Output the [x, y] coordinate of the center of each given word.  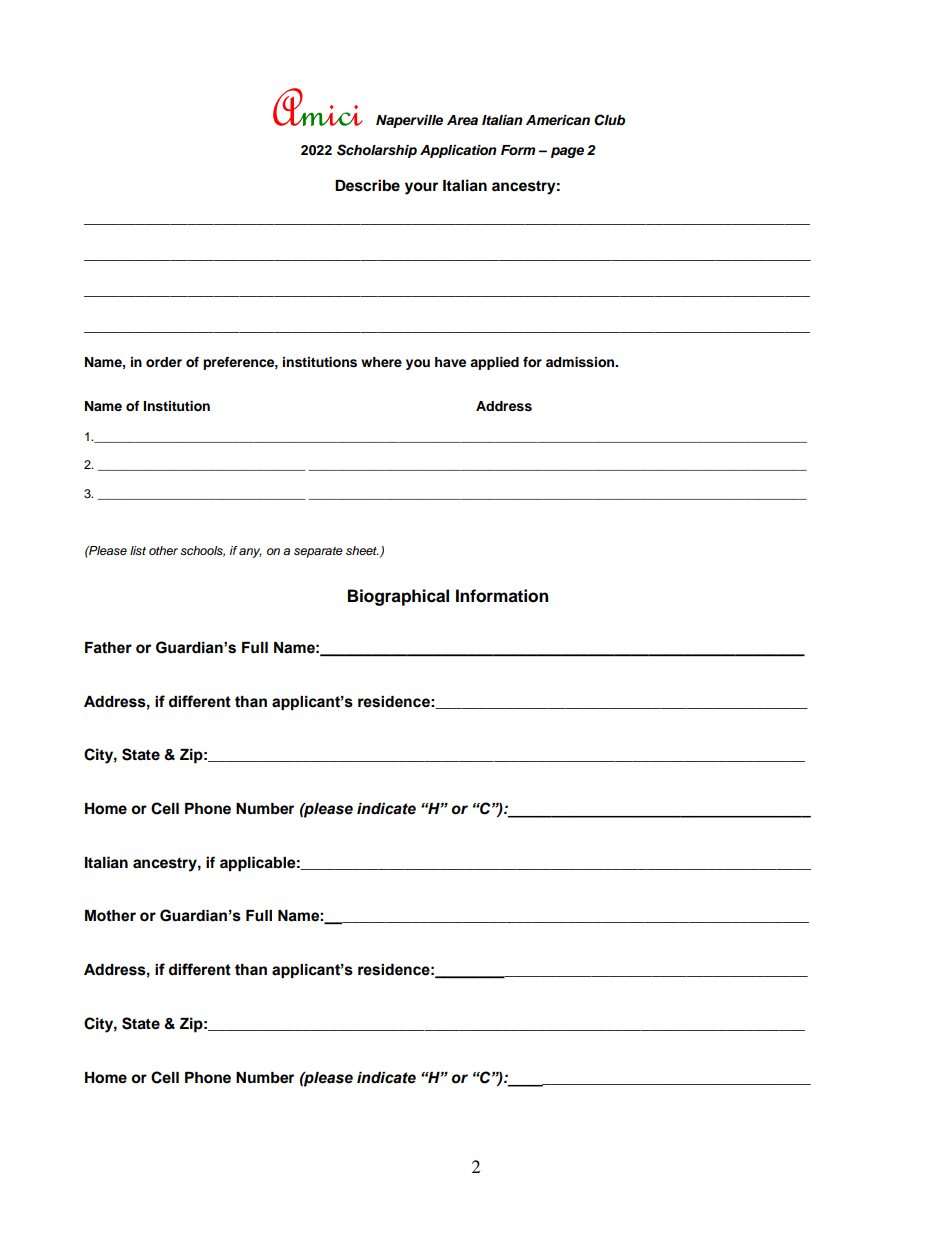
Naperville [409, 121]
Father [108, 648]
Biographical [398, 597]
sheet [362, 550]
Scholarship [377, 151]
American [558, 120]
